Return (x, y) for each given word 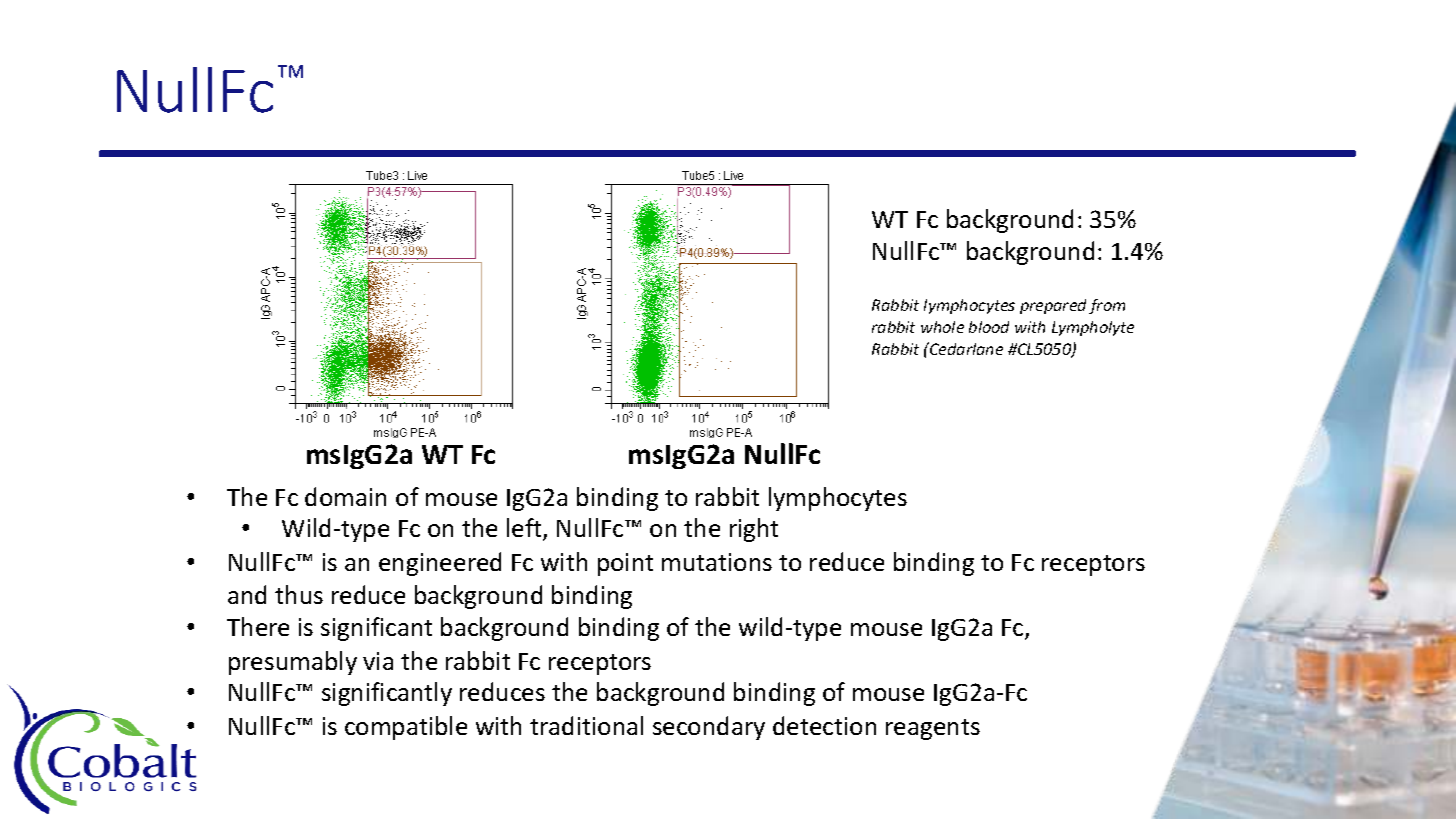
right (754, 530)
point (625, 564)
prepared (1053, 306)
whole (942, 327)
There (258, 626)
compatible (406, 728)
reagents (933, 729)
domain (345, 496)
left (525, 529)
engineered (440, 564)
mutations (717, 562)
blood (989, 327)
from (1107, 306)
